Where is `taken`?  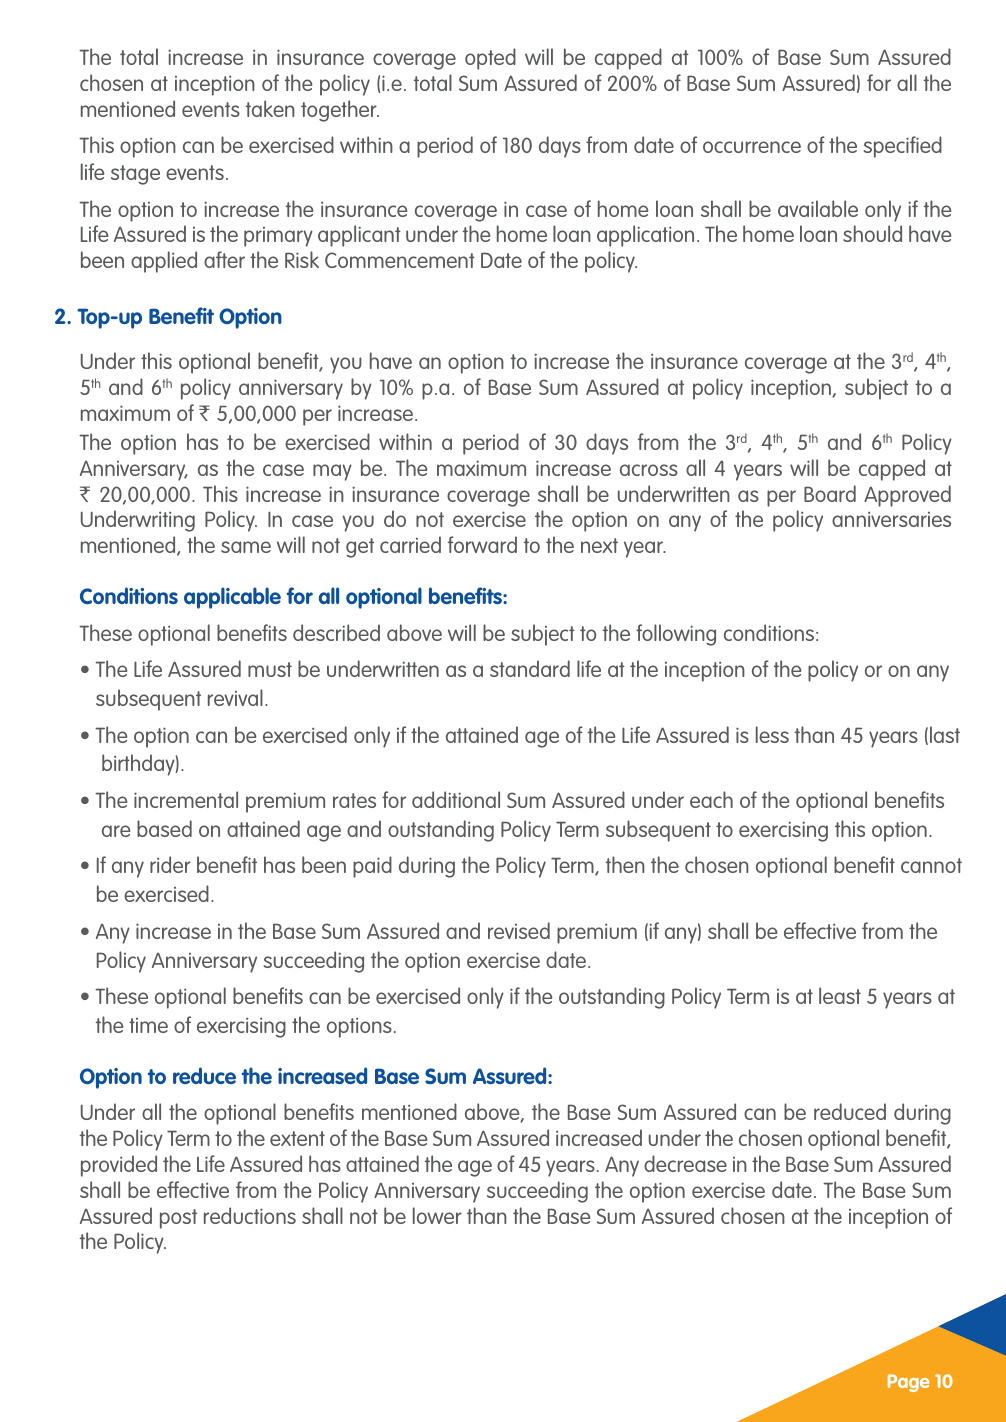
taken is located at coordinates (270, 108).
